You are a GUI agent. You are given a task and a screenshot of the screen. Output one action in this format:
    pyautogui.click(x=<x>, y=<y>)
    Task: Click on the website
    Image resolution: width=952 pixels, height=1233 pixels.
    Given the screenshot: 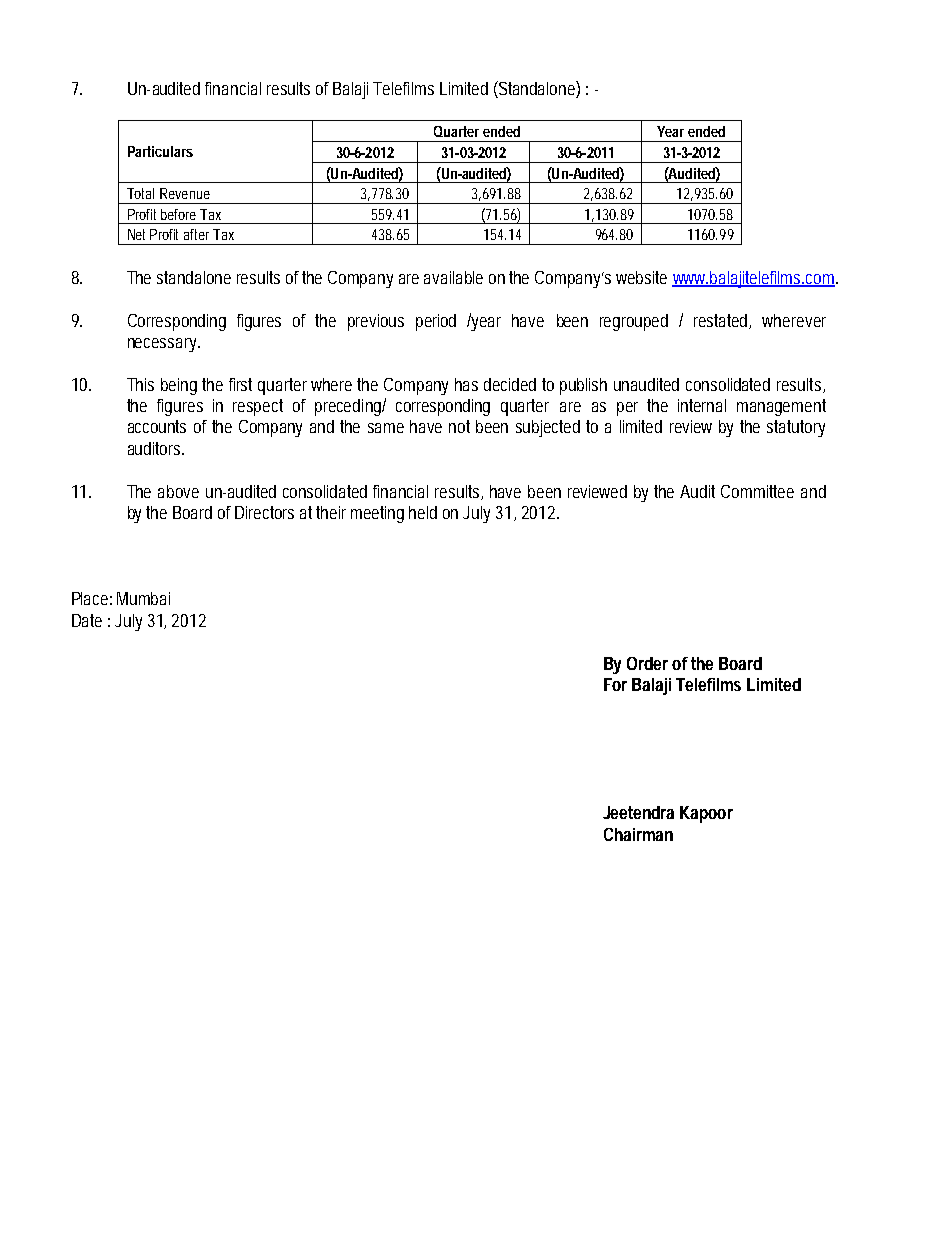 What is the action you would take?
    pyautogui.click(x=641, y=277)
